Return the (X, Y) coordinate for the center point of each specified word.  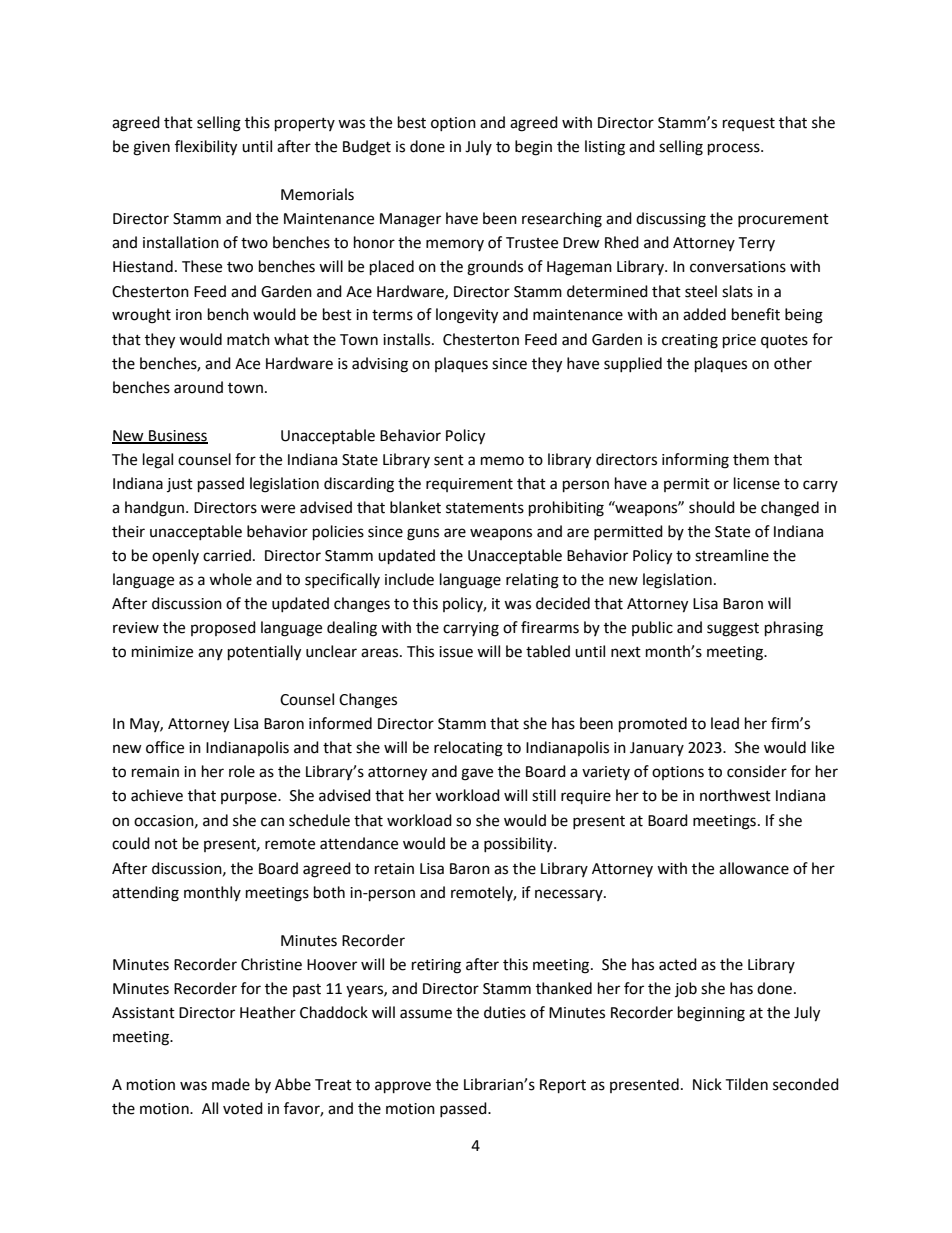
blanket (415, 507)
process (735, 149)
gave (477, 774)
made (231, 1084)
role (242, 771)
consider (757, 771)
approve (403, 1087)
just (180, 485)
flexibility (206, 148)
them (751, 459)
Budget (367, 148)
